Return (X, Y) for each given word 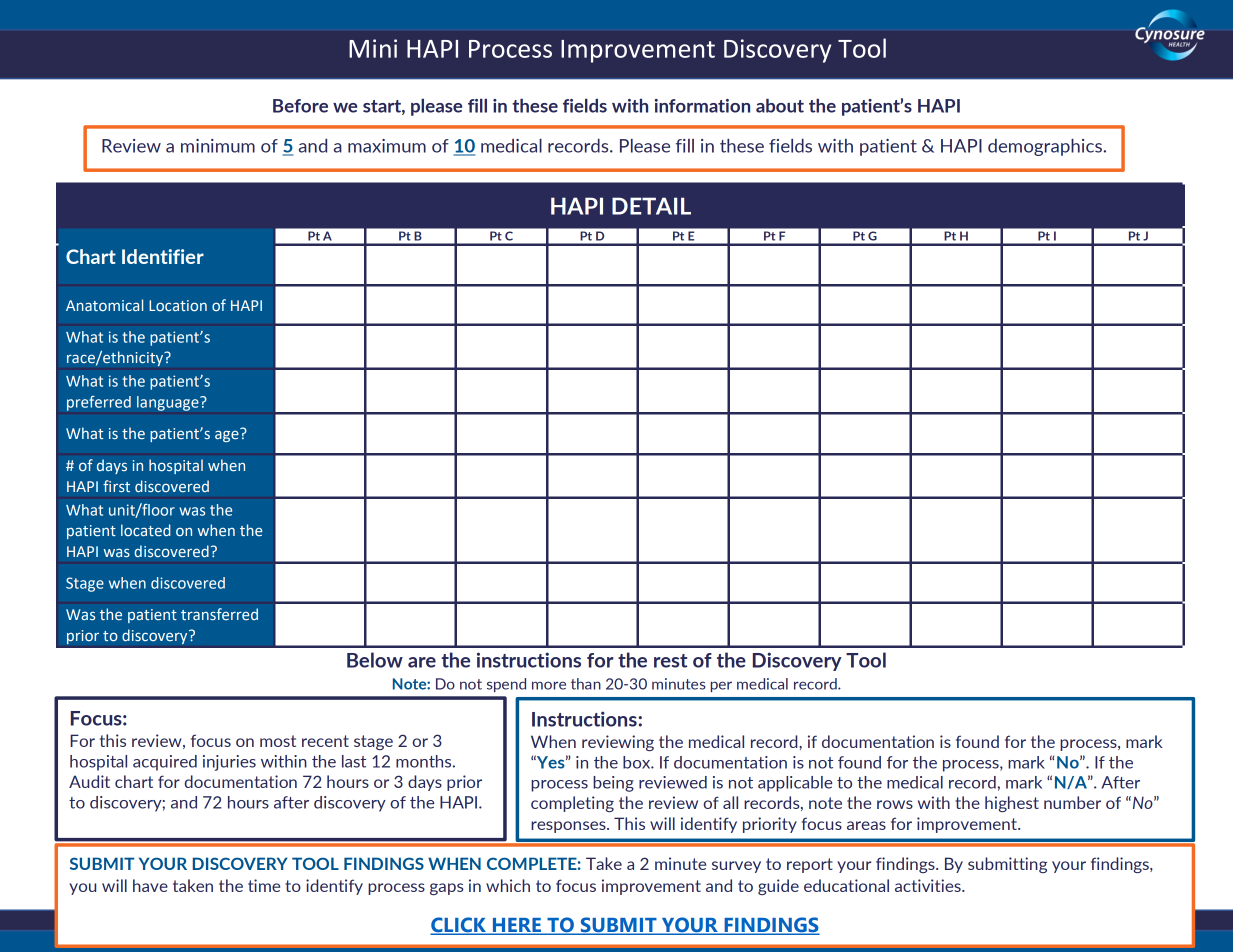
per (721, 686)
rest (670, 661)
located (146, 530)
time (264, 885)
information (702, 106)
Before (300, 106)
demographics (1046, 147)
